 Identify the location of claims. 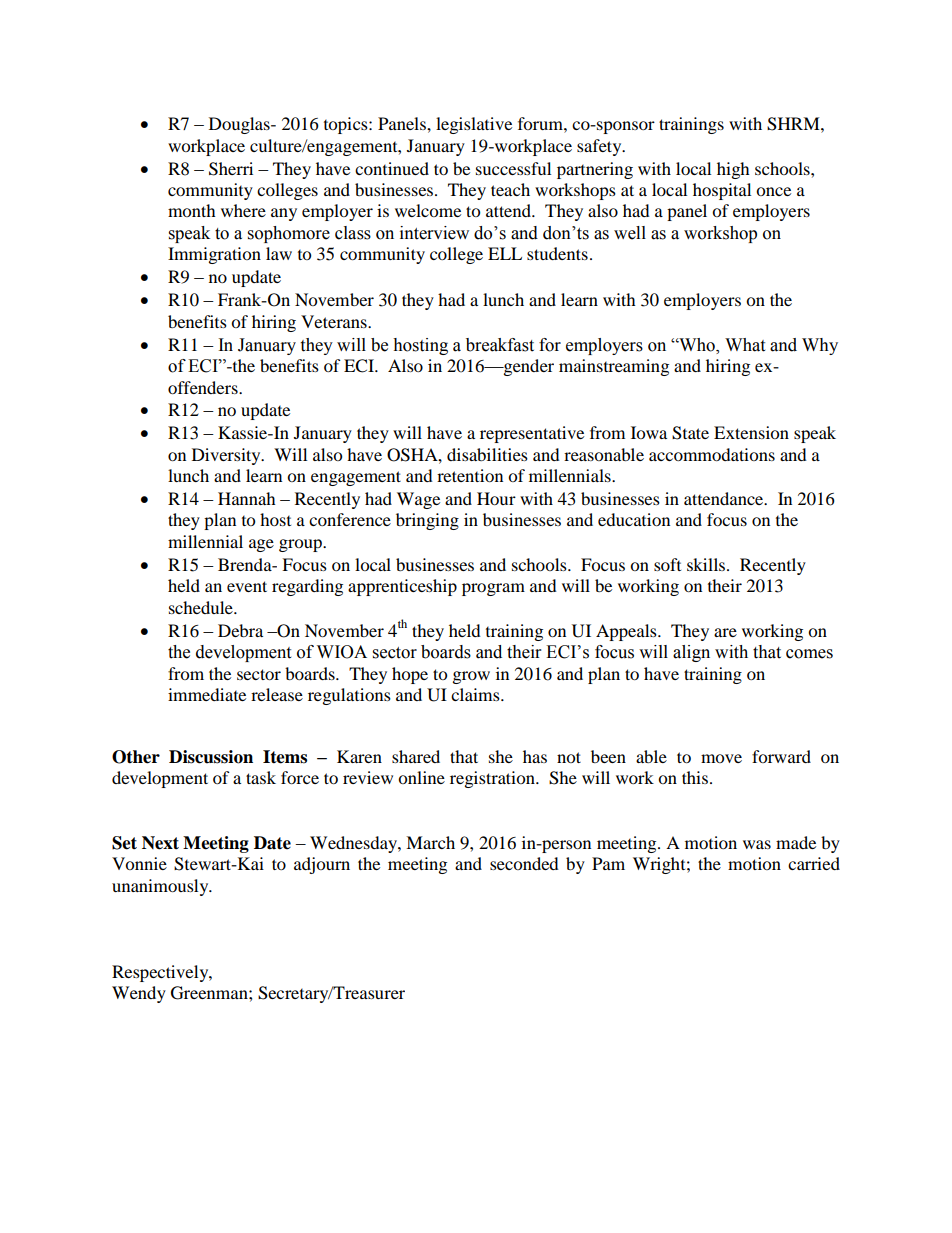
(476, 694).
